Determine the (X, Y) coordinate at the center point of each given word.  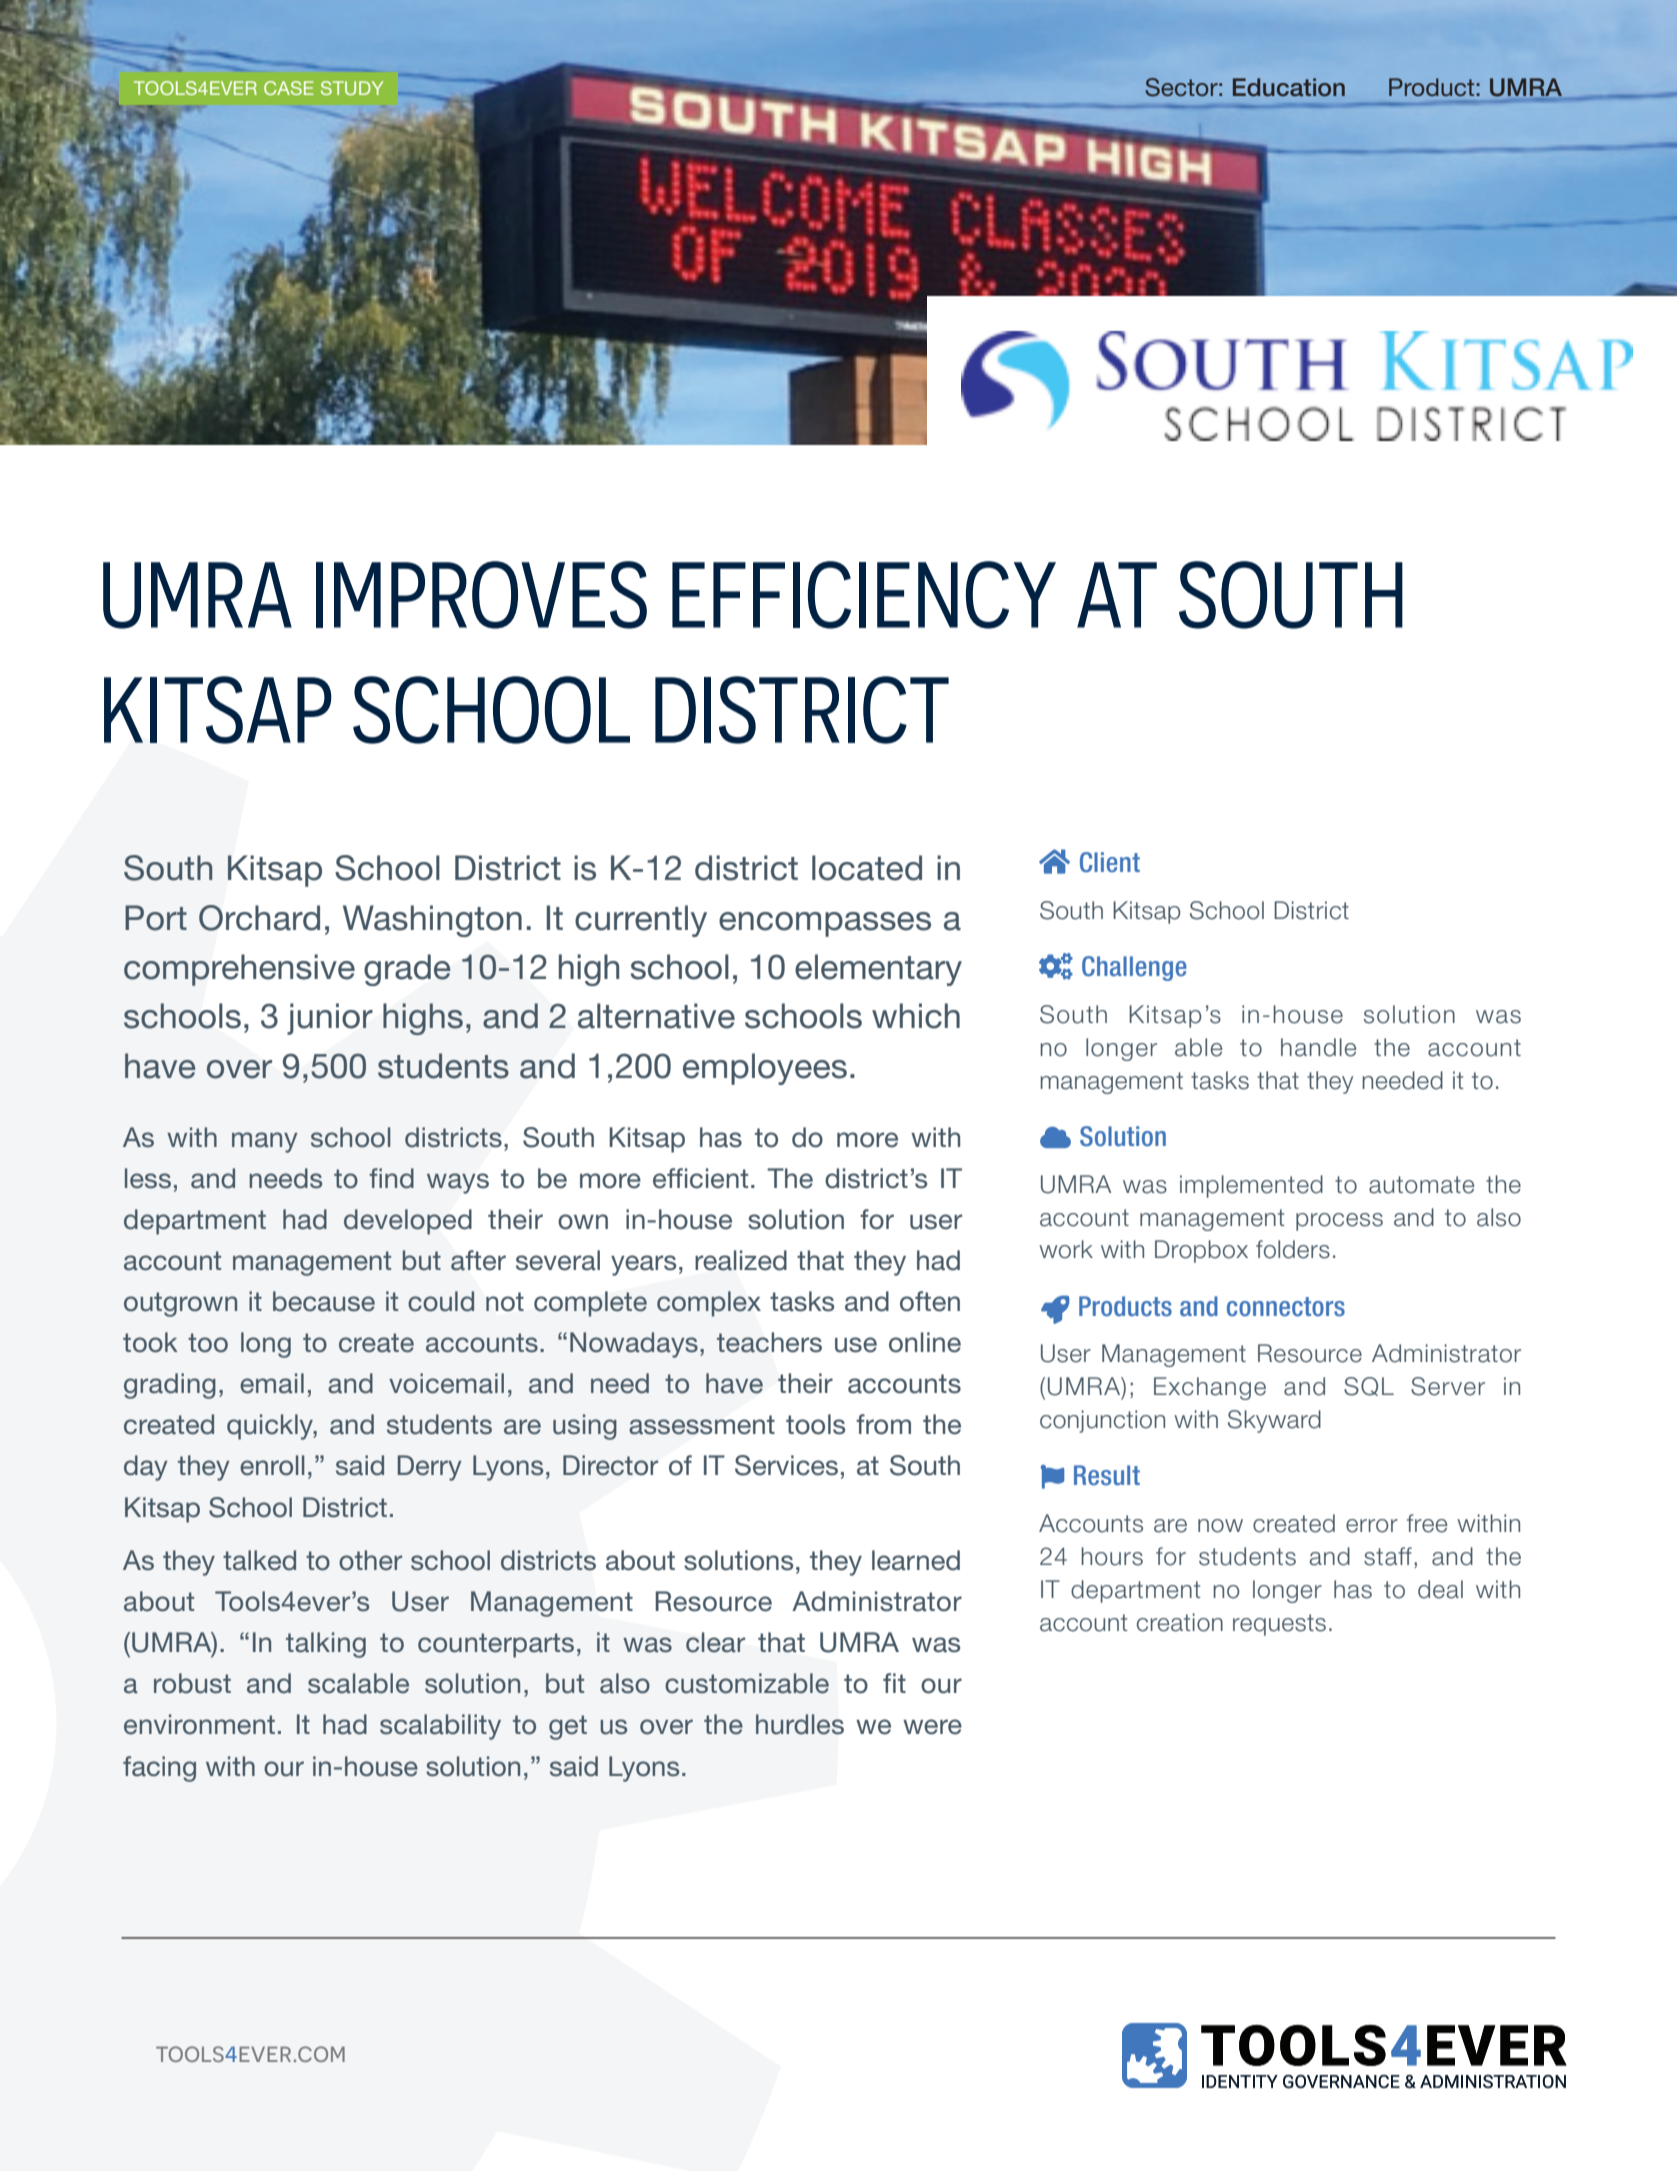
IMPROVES (481, 595)
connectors (1286, 1307)
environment (199, 1724)
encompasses (825, 924)
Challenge (1134, 968)
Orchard (259, 918)
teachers (769, 1342)
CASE (288, 88)
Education (1289, 87)
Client (1110, 862)
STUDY (352, 88)
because (324, 1301)
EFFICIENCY (864, 595)
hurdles (800, 1724)
